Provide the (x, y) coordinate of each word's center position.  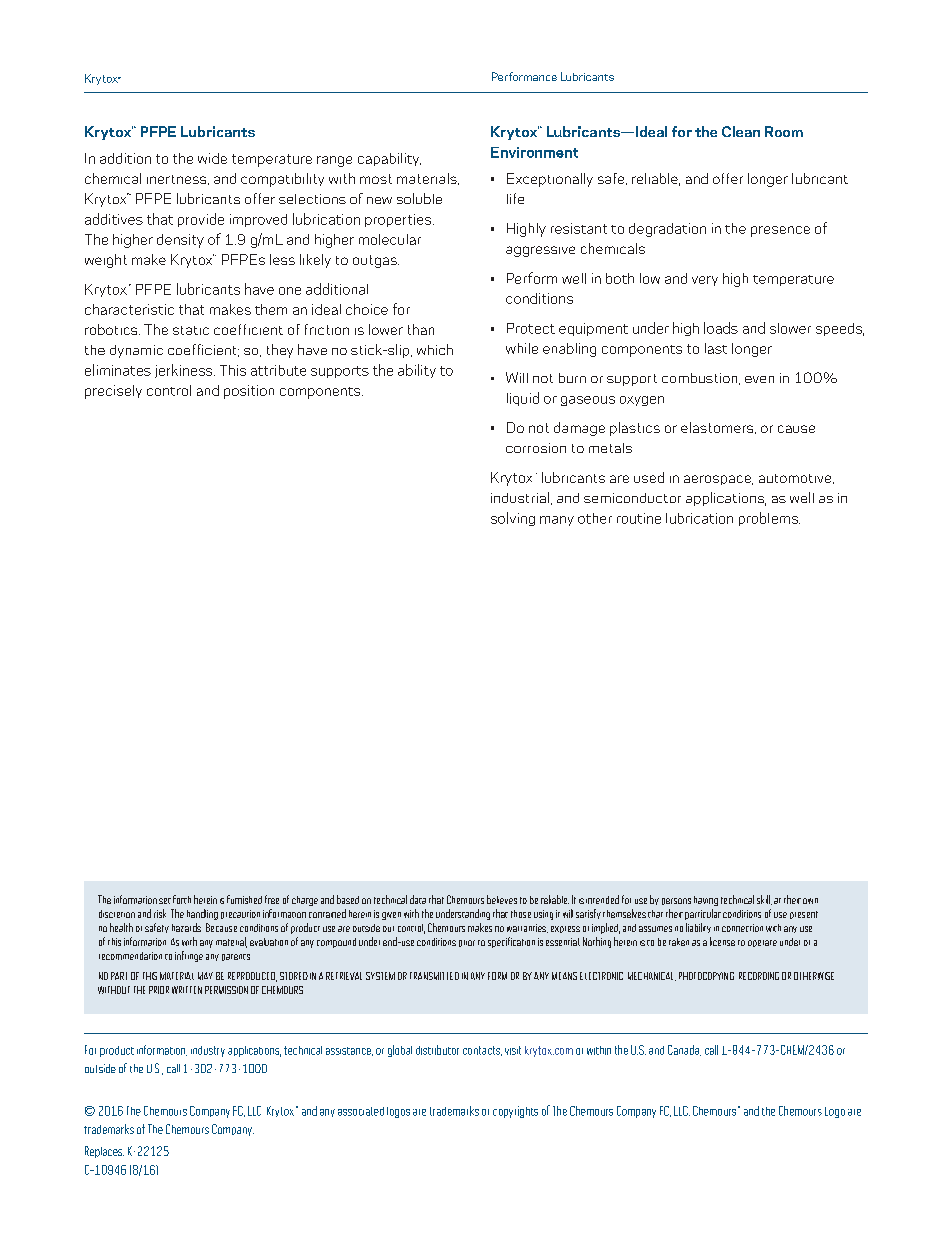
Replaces (104, 1152)
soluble (419, 198)
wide (212, 158)
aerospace (718, 480)
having (706, 901)
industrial (520, 497)
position (249, 392)
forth (182, 899)
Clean (741, 131)
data (418, 899)
